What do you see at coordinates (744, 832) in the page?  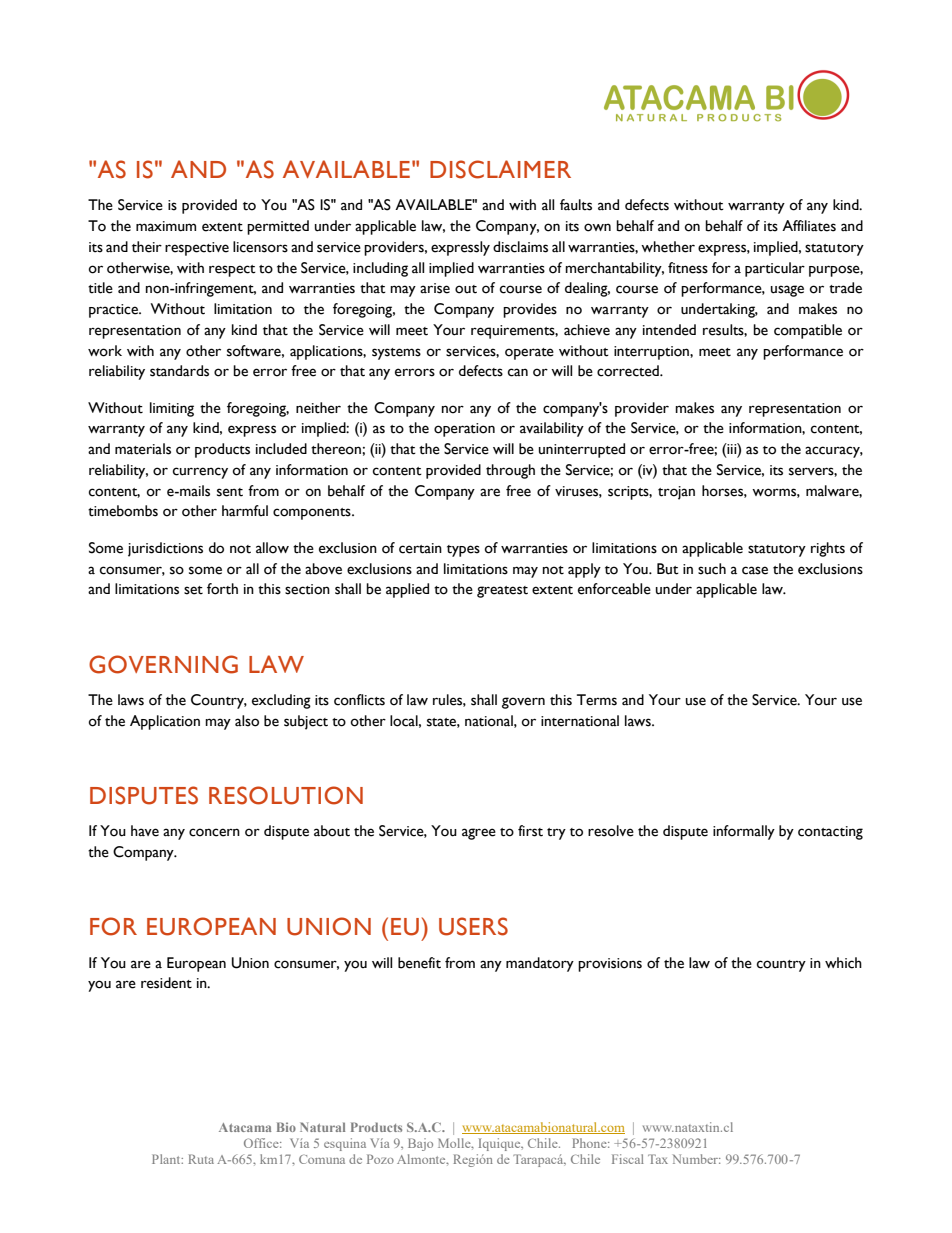 I see `informally` at bounding box center [744, 832].
